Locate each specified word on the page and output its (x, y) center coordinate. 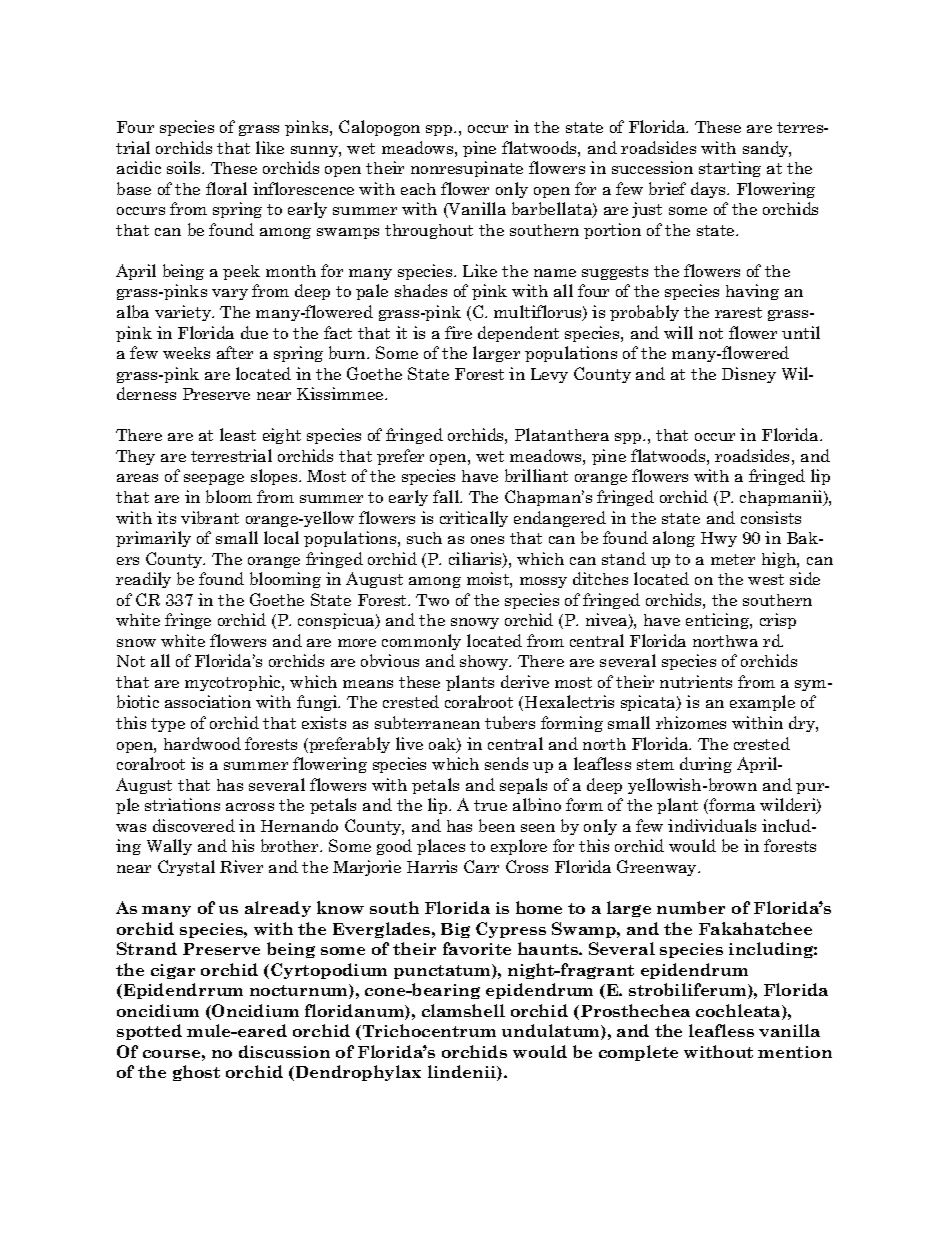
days (709, 190)
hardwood (202, 743)
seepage (214, 479)
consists (771, 517)
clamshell (463, 1010)
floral (226, 188)
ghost (196, 1073)
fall (447, 496)
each (418, 189)
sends (506, 763)
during (706, 765)
